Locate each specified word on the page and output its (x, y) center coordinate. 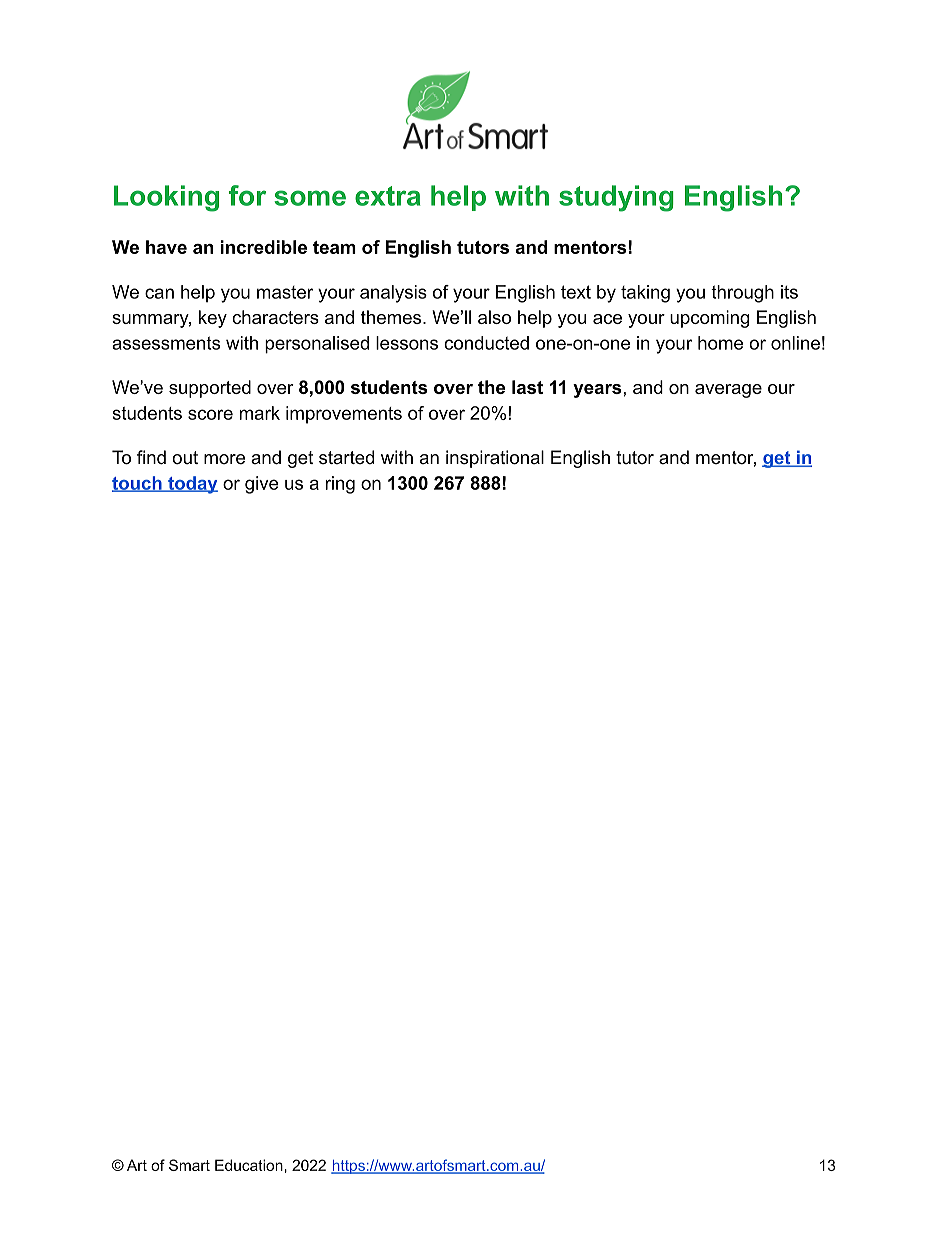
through (742, 294)
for (247, 195)
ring (340, 485)
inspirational (495, 459)
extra (387, 196)
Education (250, 1165)
